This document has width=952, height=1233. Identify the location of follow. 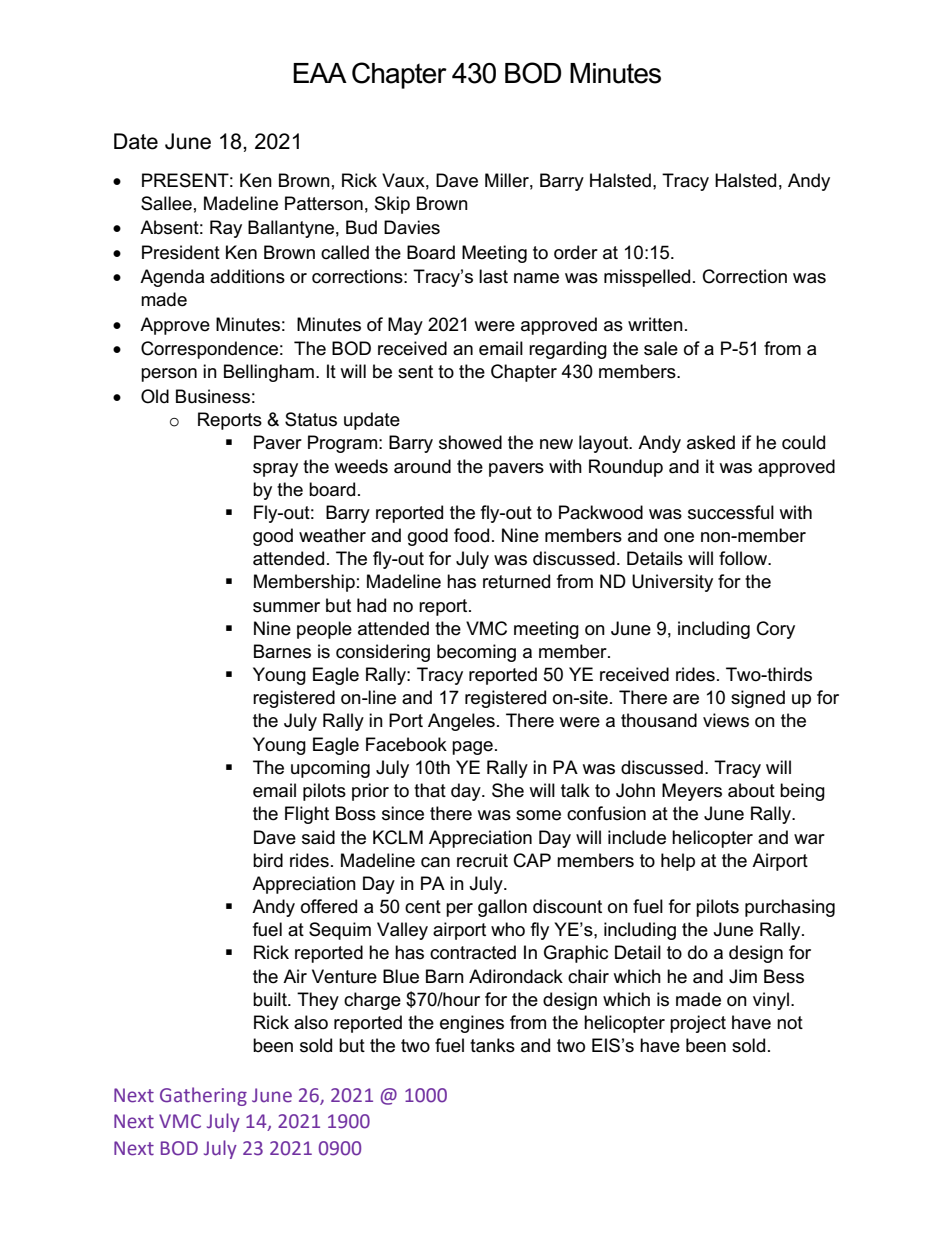
(744, 558).
